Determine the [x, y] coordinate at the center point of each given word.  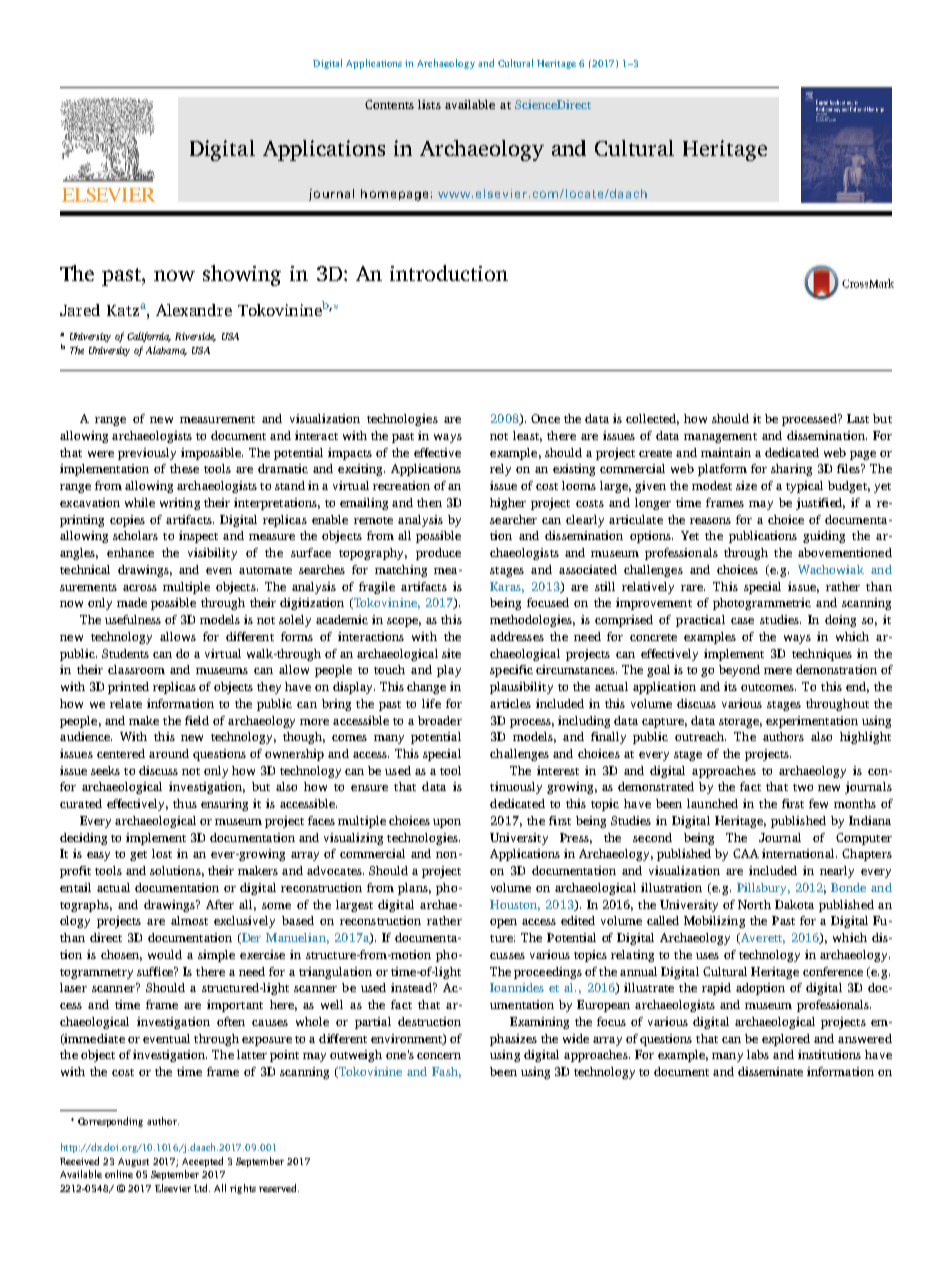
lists [429, 104]
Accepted [202, 1162]
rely [500, 470]
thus [185, 803]
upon [447, 823]
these [184, 468]
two [803, 787]
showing [242, 275]
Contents [389, 104]
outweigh [356, 1056]
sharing [791, 470]
